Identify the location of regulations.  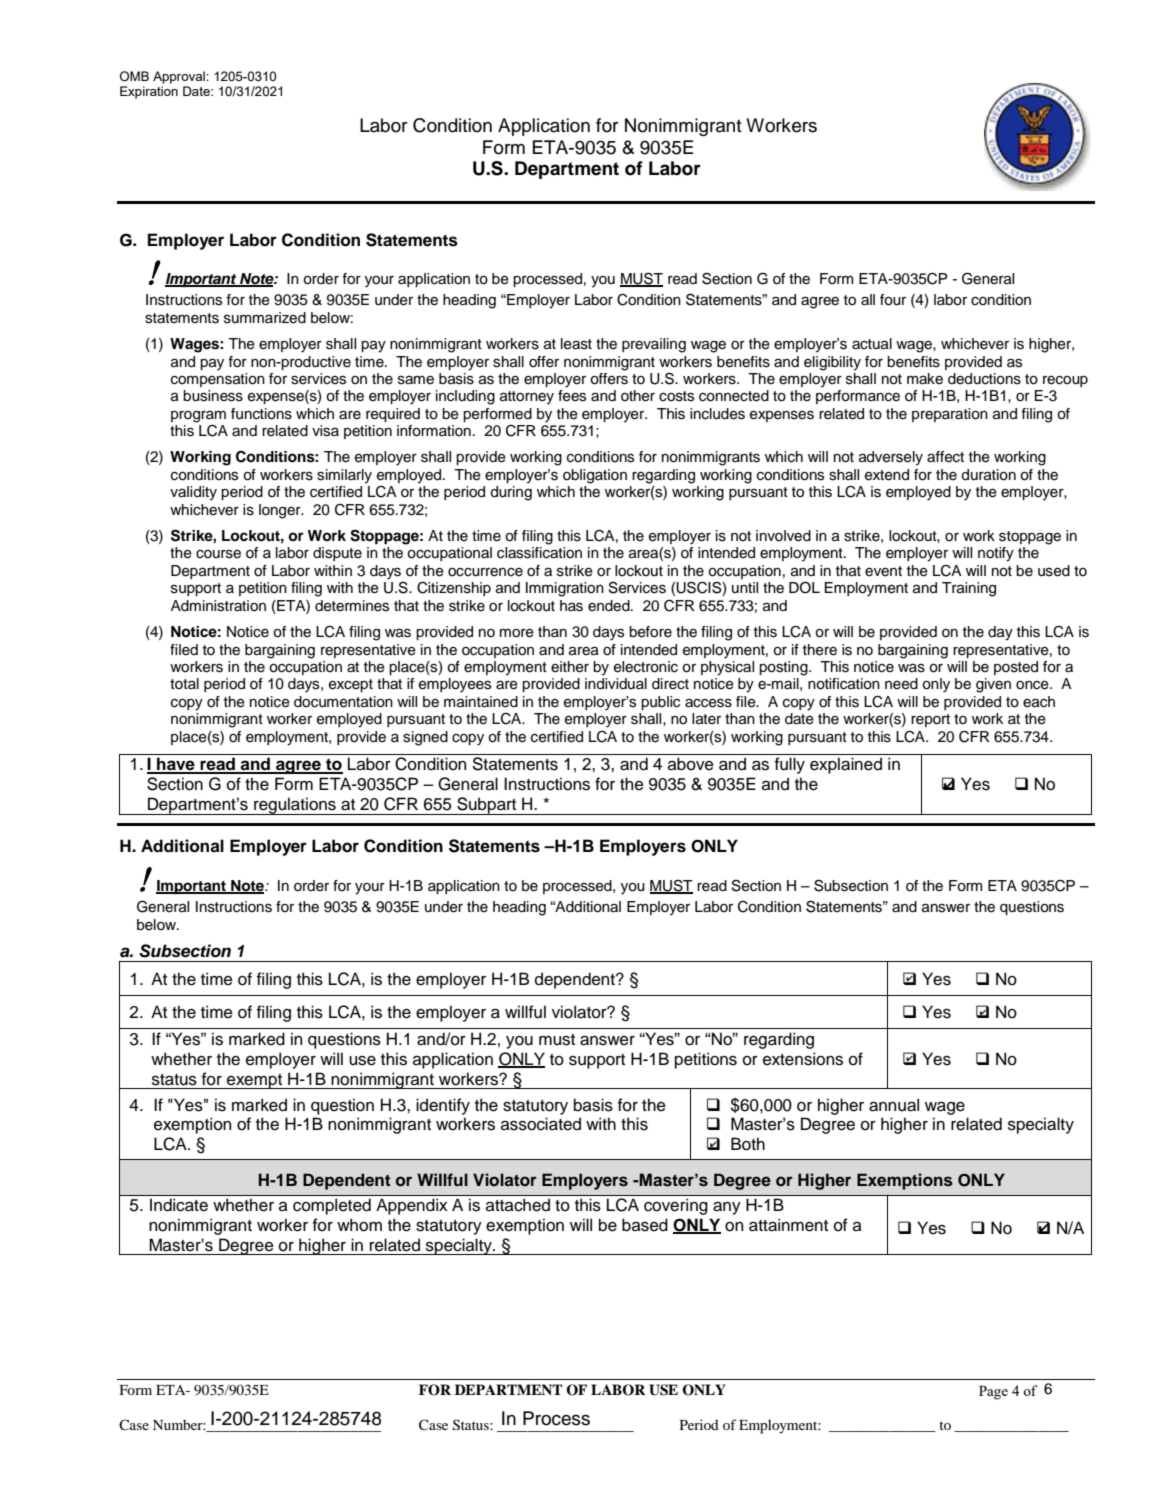
(295, 806).
